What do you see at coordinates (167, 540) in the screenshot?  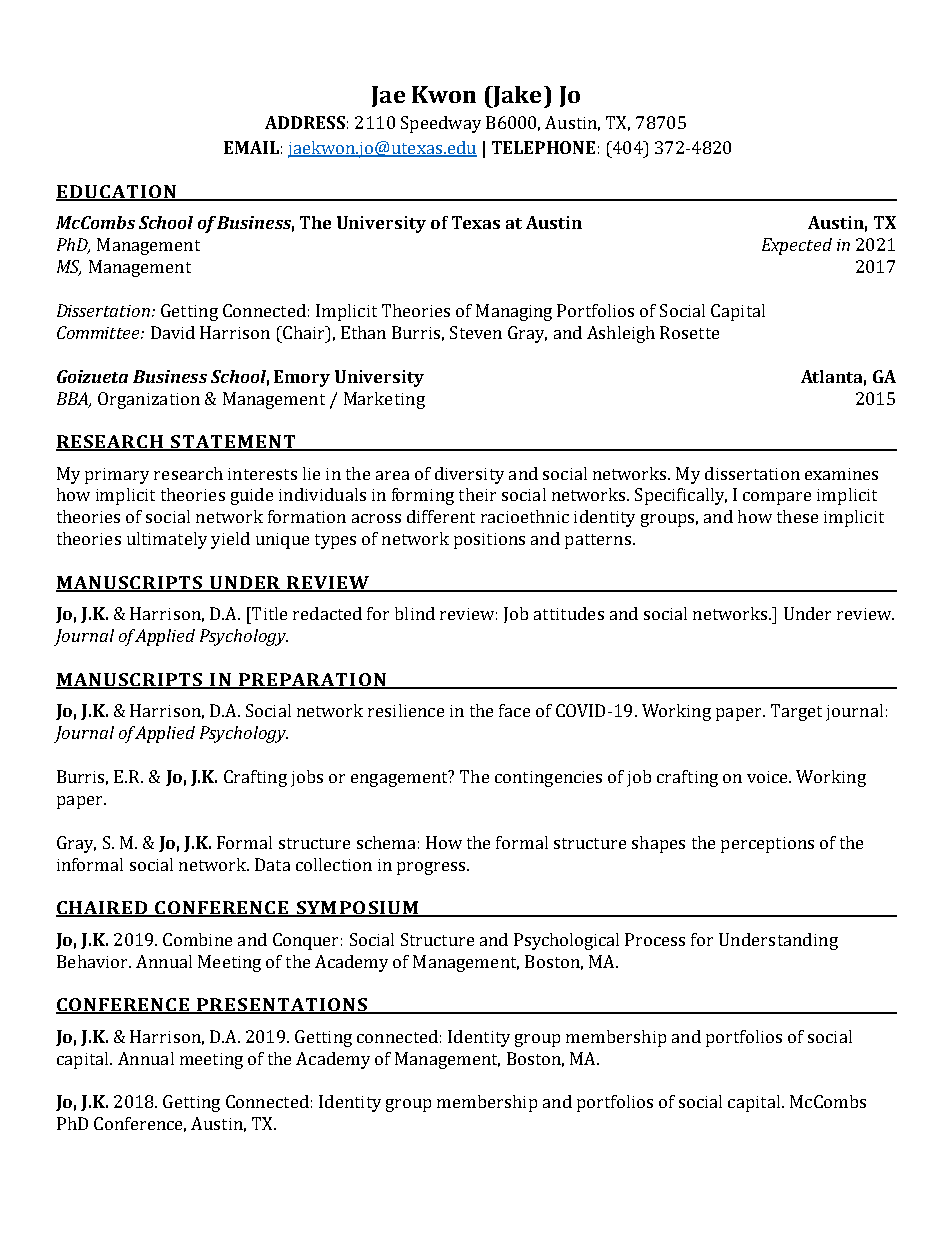 I see `ultimately` at bounding box center [167, 540].
